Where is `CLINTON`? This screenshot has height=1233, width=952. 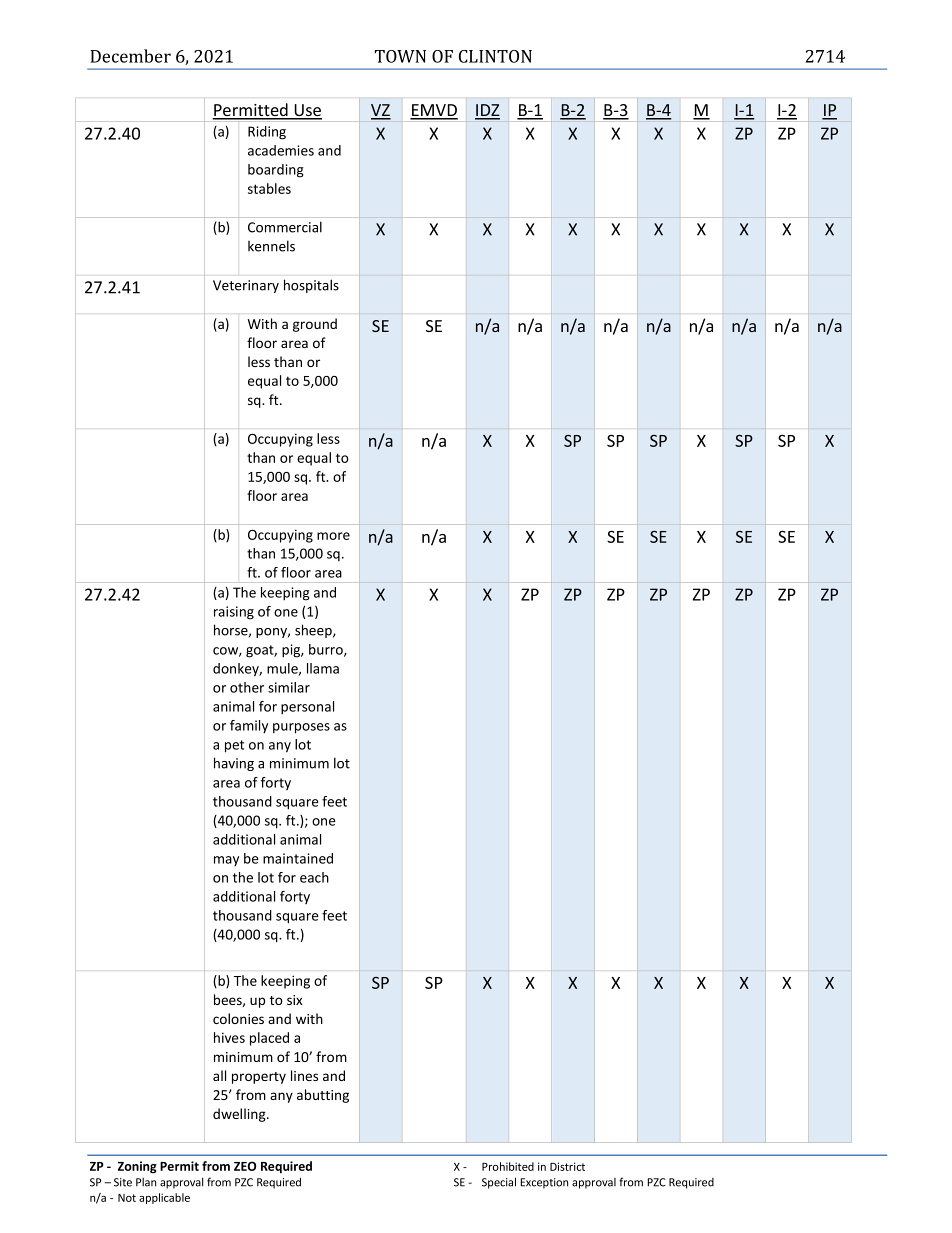 CLINTON is located at coordinates (495, 56).
